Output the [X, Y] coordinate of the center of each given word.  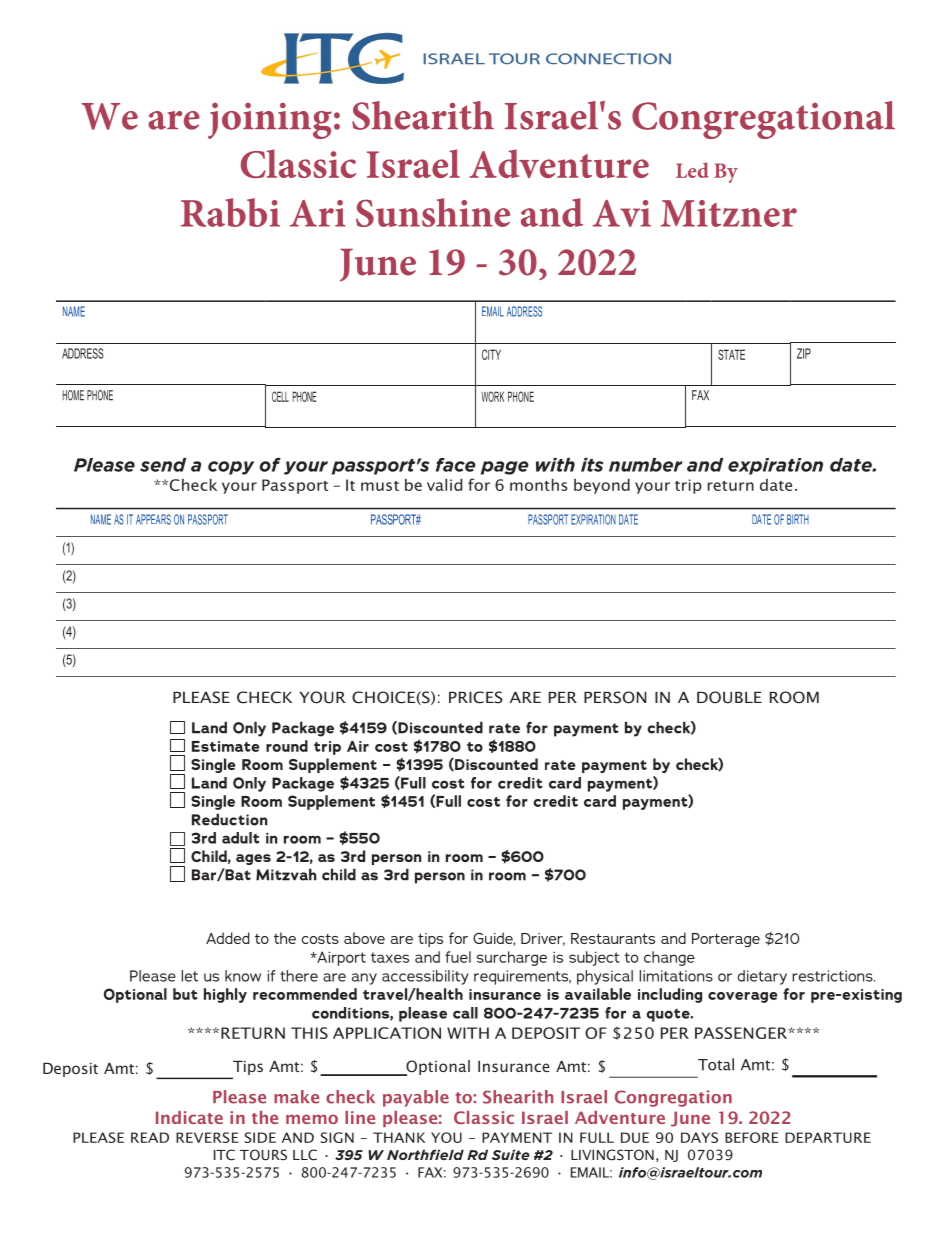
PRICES [476, 697]
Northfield [425, 1154]
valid [444, 485]
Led [692, 170]
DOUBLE [729, 697]
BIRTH [798, 519]
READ [150, 1137]
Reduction [229, 819]
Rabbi [230, 212]
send [163, 465]
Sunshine [433, 212]
